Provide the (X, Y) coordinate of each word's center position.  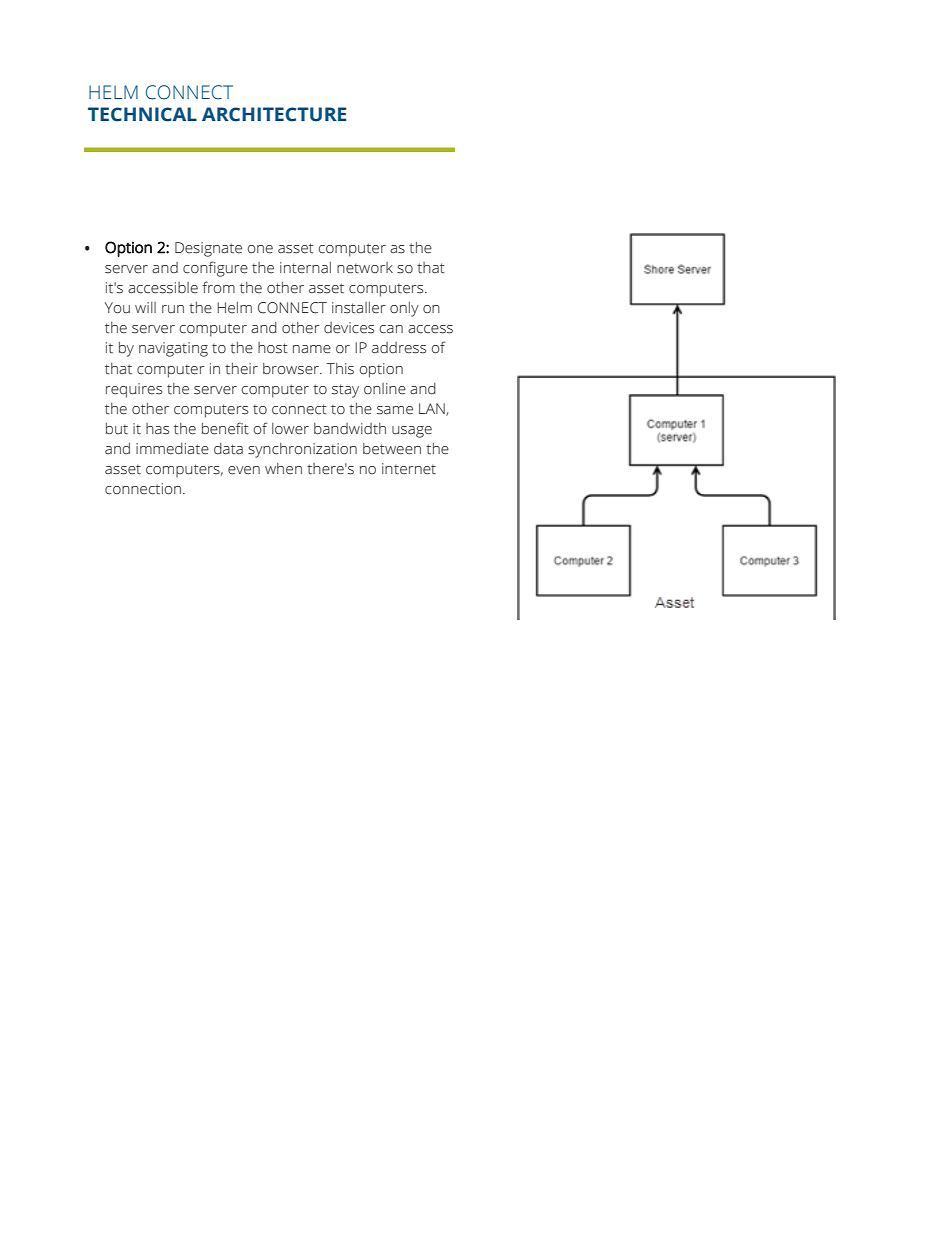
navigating (173, 349)
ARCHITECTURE (274, 114)
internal (305, 268)
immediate (172, 449)
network (365, 268)
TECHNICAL (142, 114)
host (273, 348)
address (399, 348)
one (260, 249)
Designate (208, 249)
